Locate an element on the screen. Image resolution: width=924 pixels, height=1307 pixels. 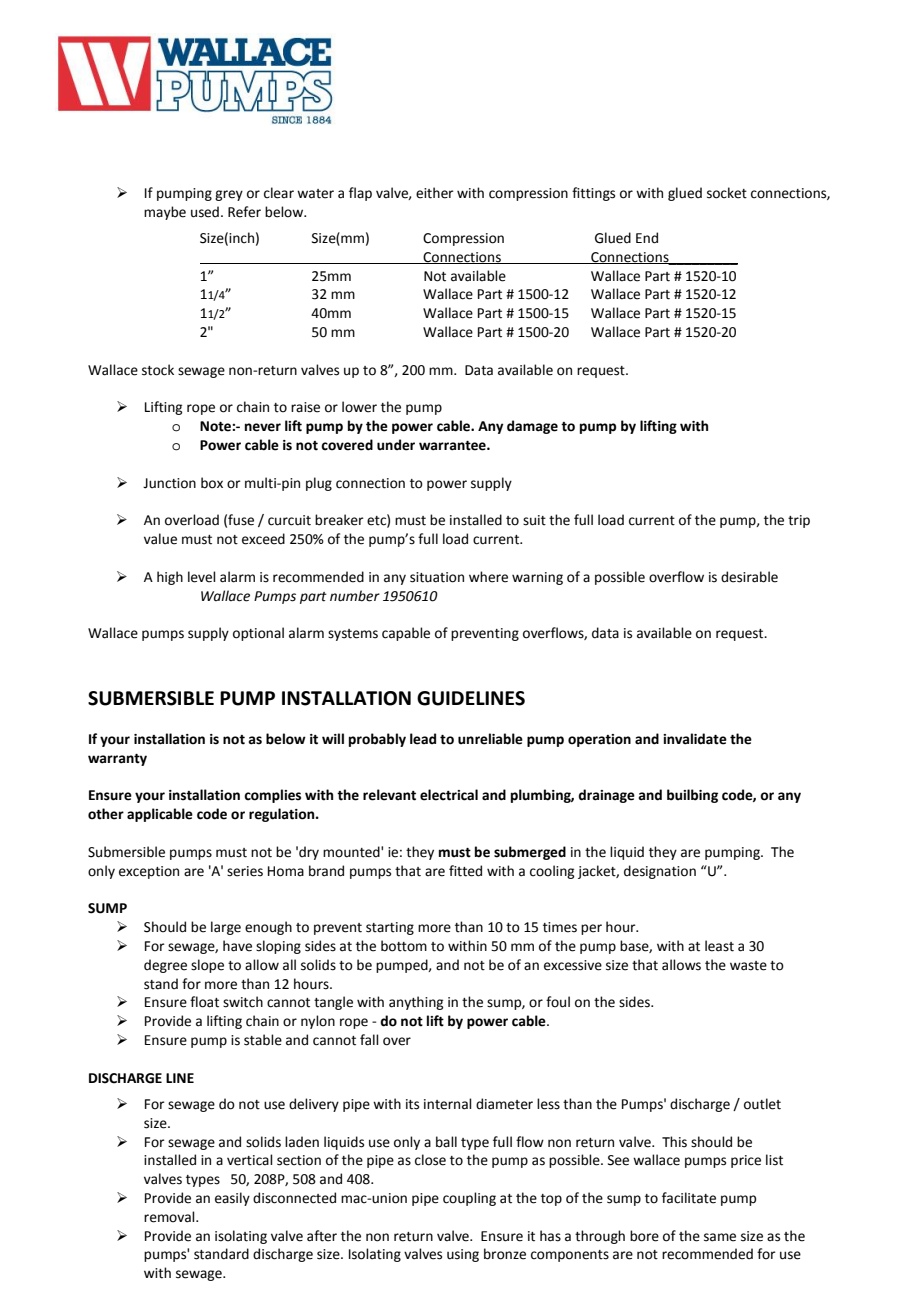
warrantee is located at coordinates (453, 446).
